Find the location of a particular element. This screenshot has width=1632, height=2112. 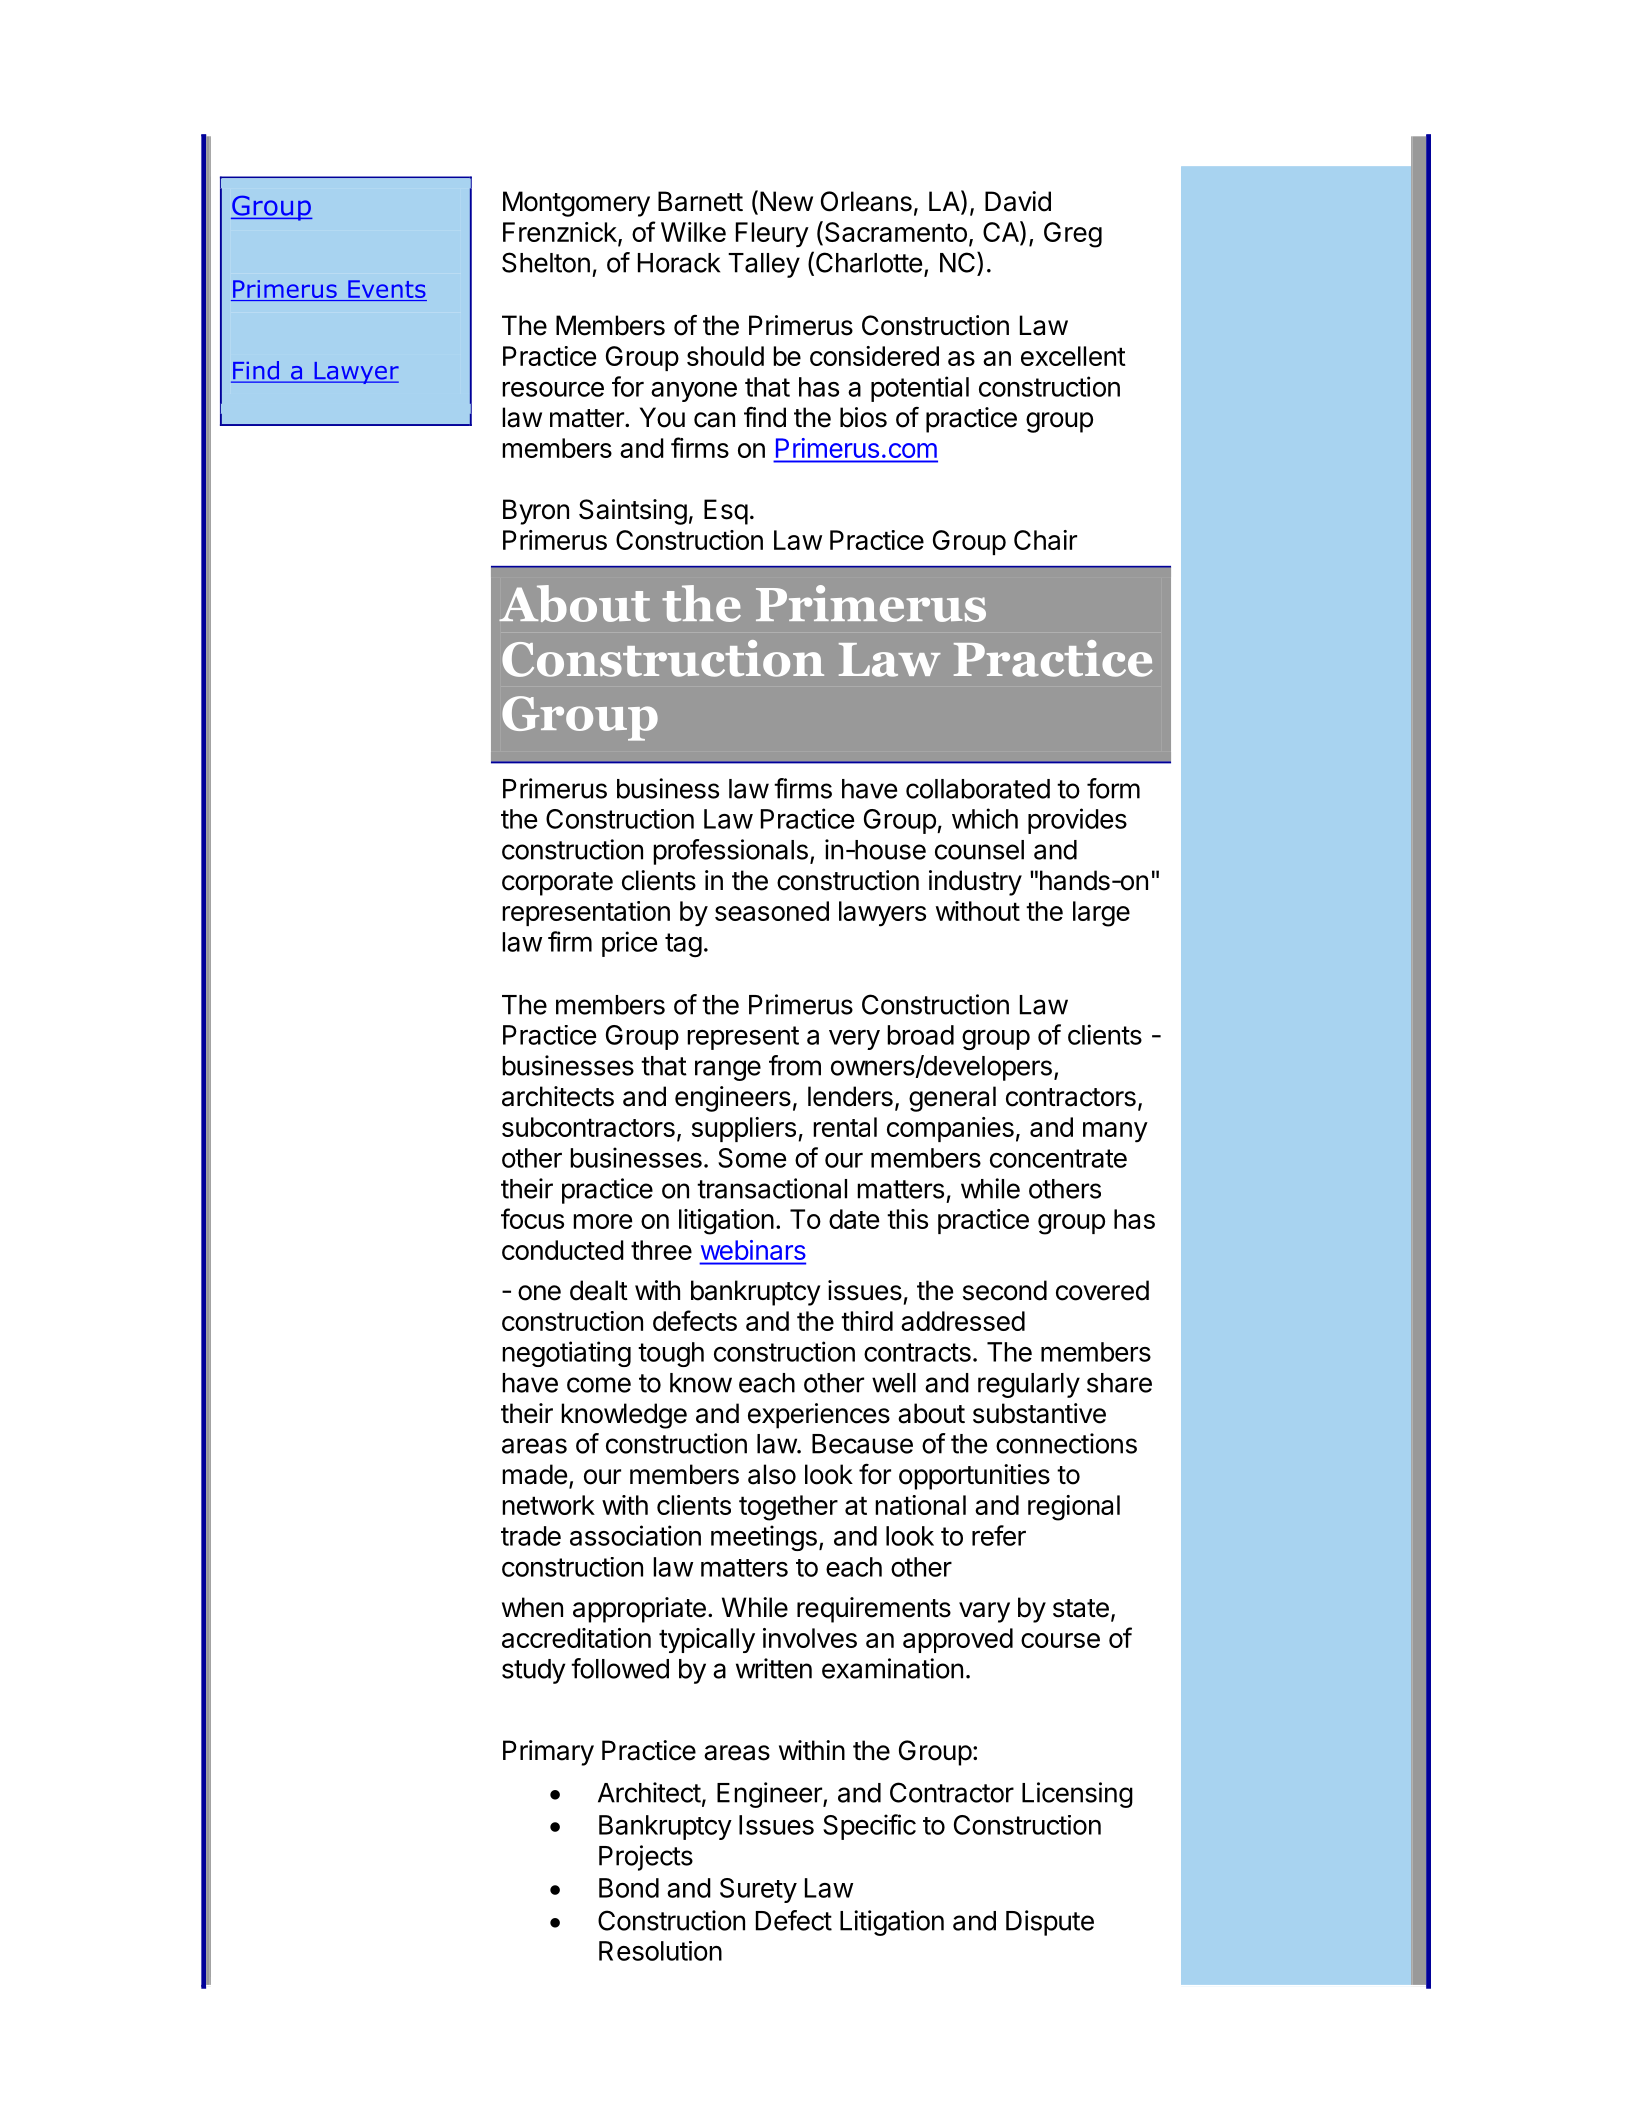

Fleury is located at coordinates (772, 234).
